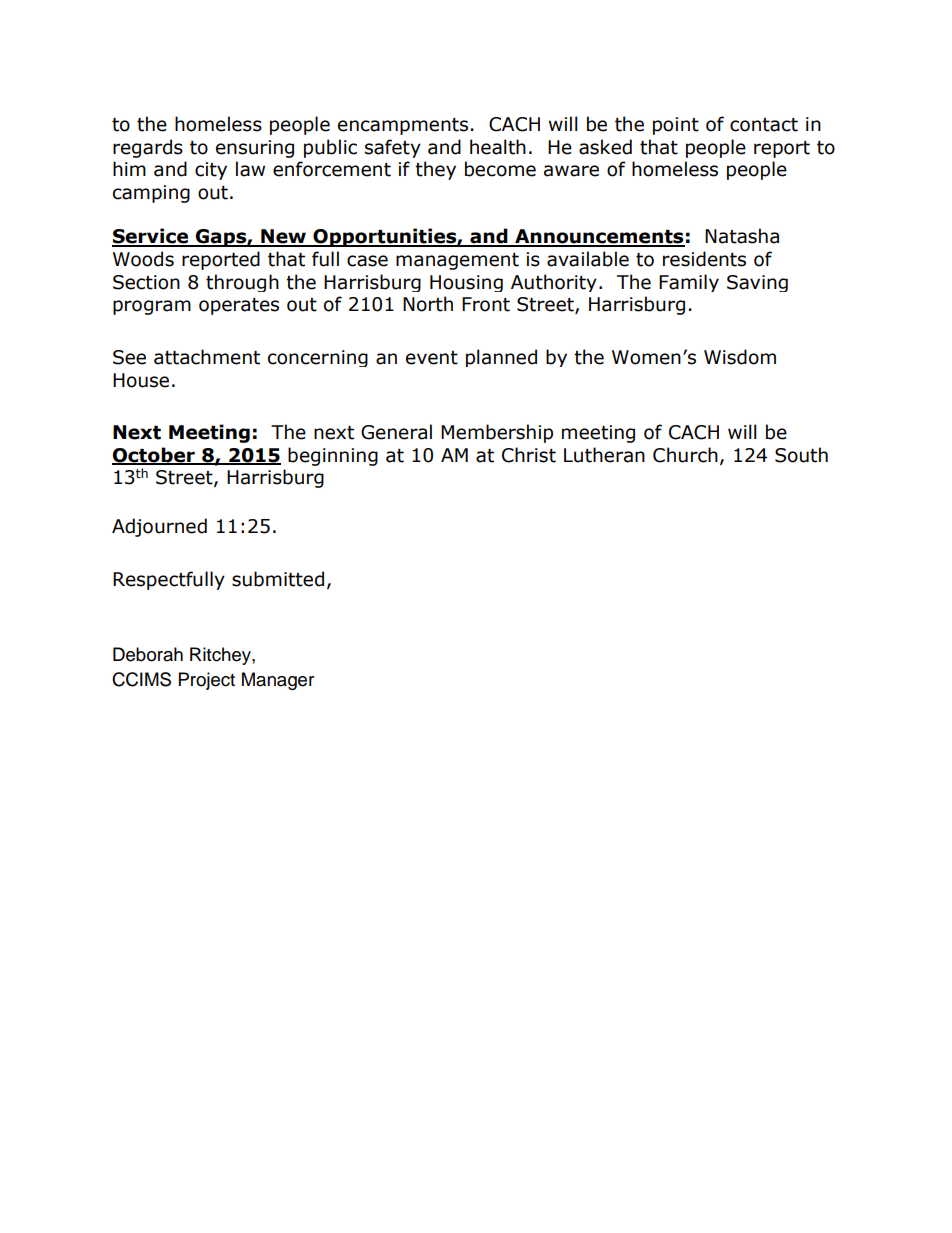 The image size is (952, 1233). What do you see at coordinates (466, 283) in the screenshot?
I see `Housing` at bounding box center [466, 283].
